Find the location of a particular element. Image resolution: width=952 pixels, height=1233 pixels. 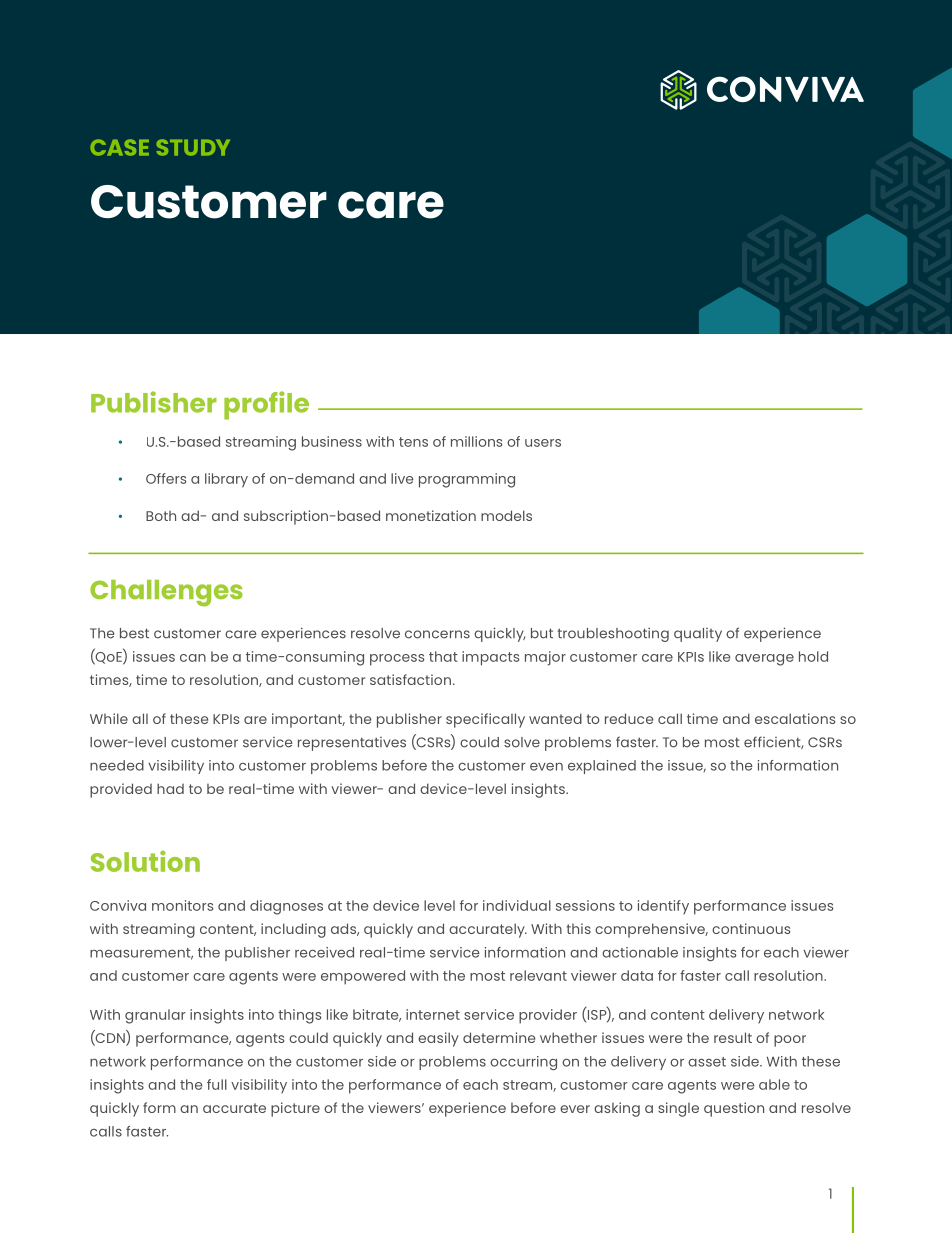

escalations is located at coordinates (795, 718).
